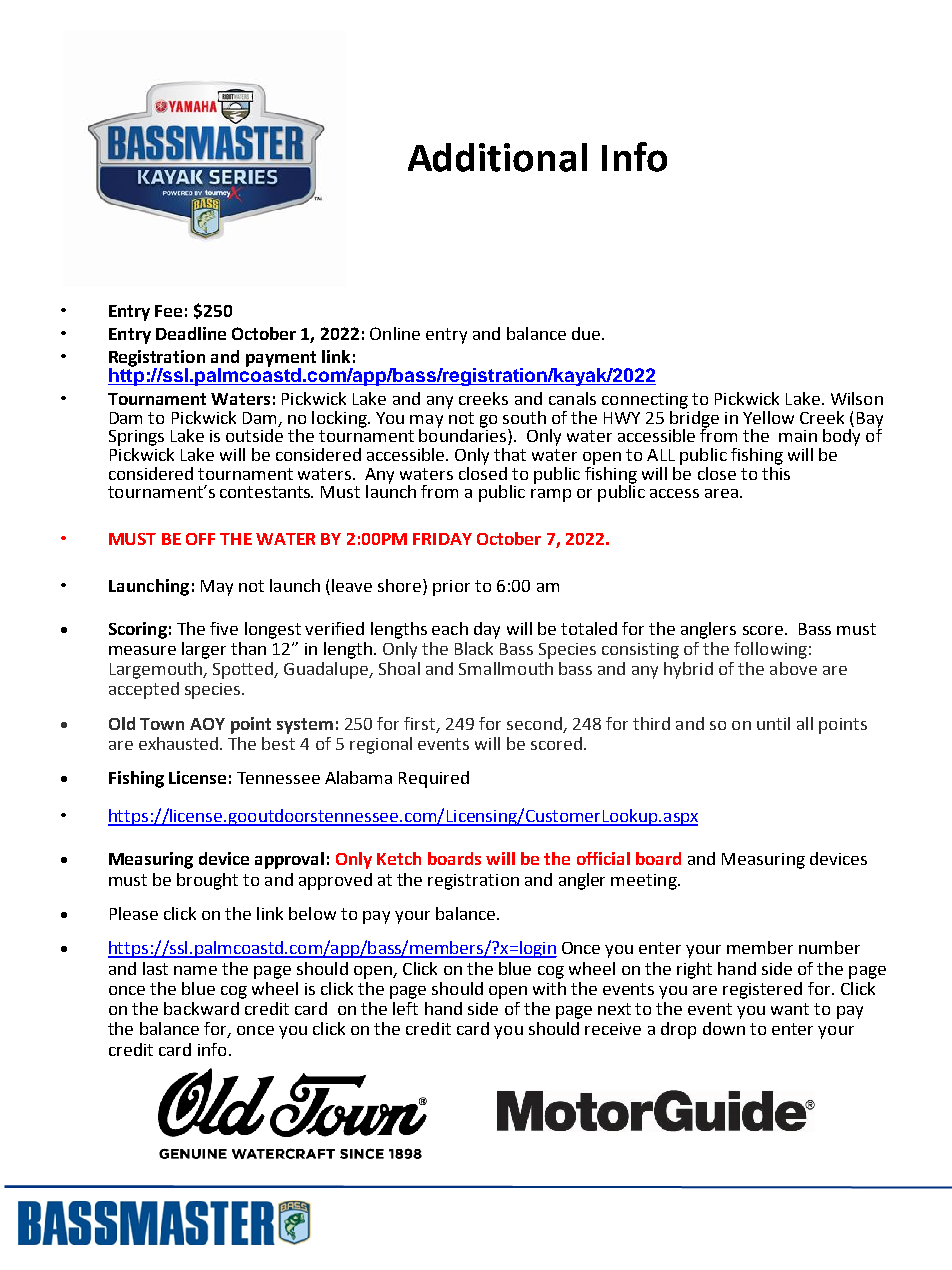  Describe the element at coordinates (224, 628) in the screenshot. I see `five` at that location.
